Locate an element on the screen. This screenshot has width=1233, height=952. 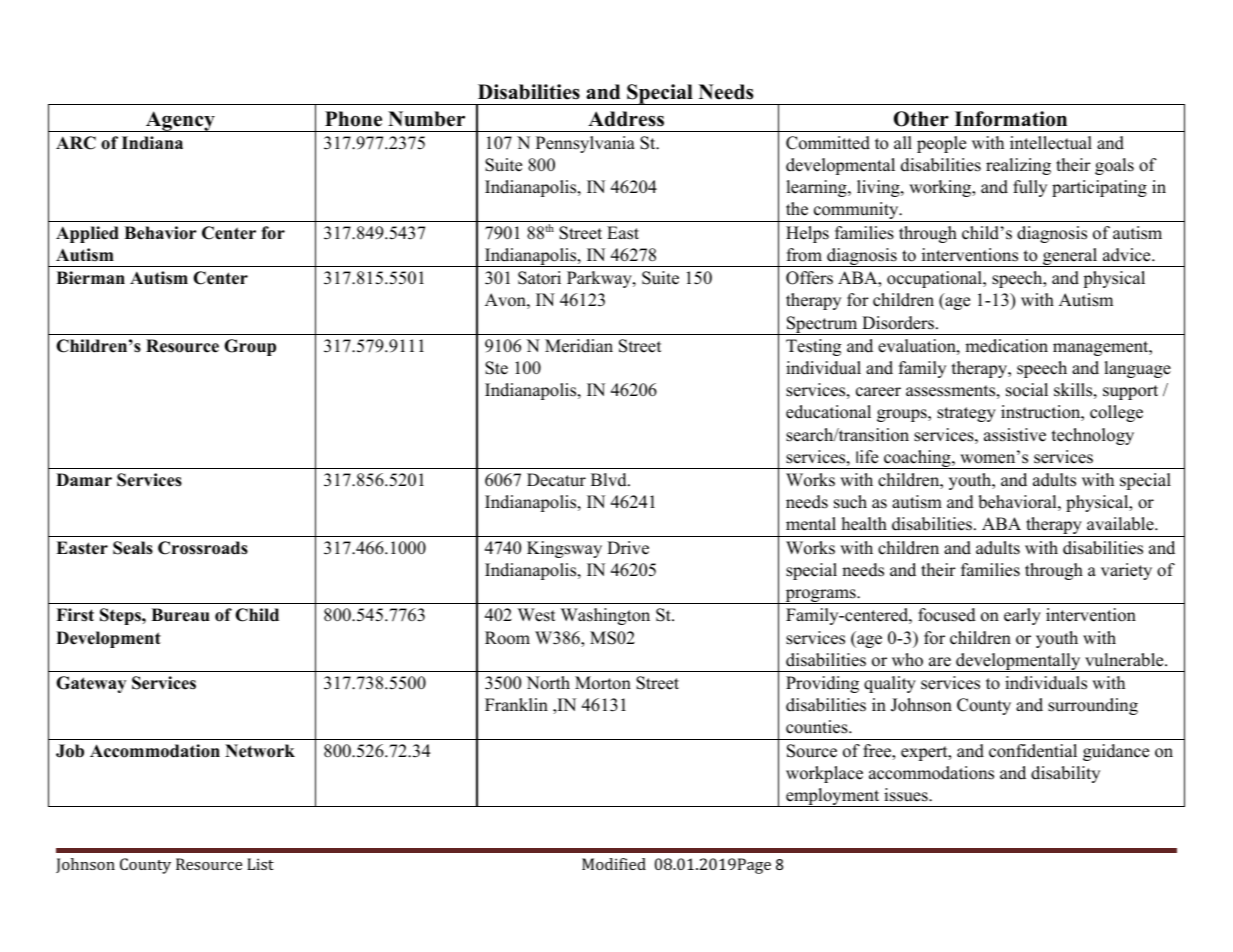
Blvd is located at coordinates (610, 480).
